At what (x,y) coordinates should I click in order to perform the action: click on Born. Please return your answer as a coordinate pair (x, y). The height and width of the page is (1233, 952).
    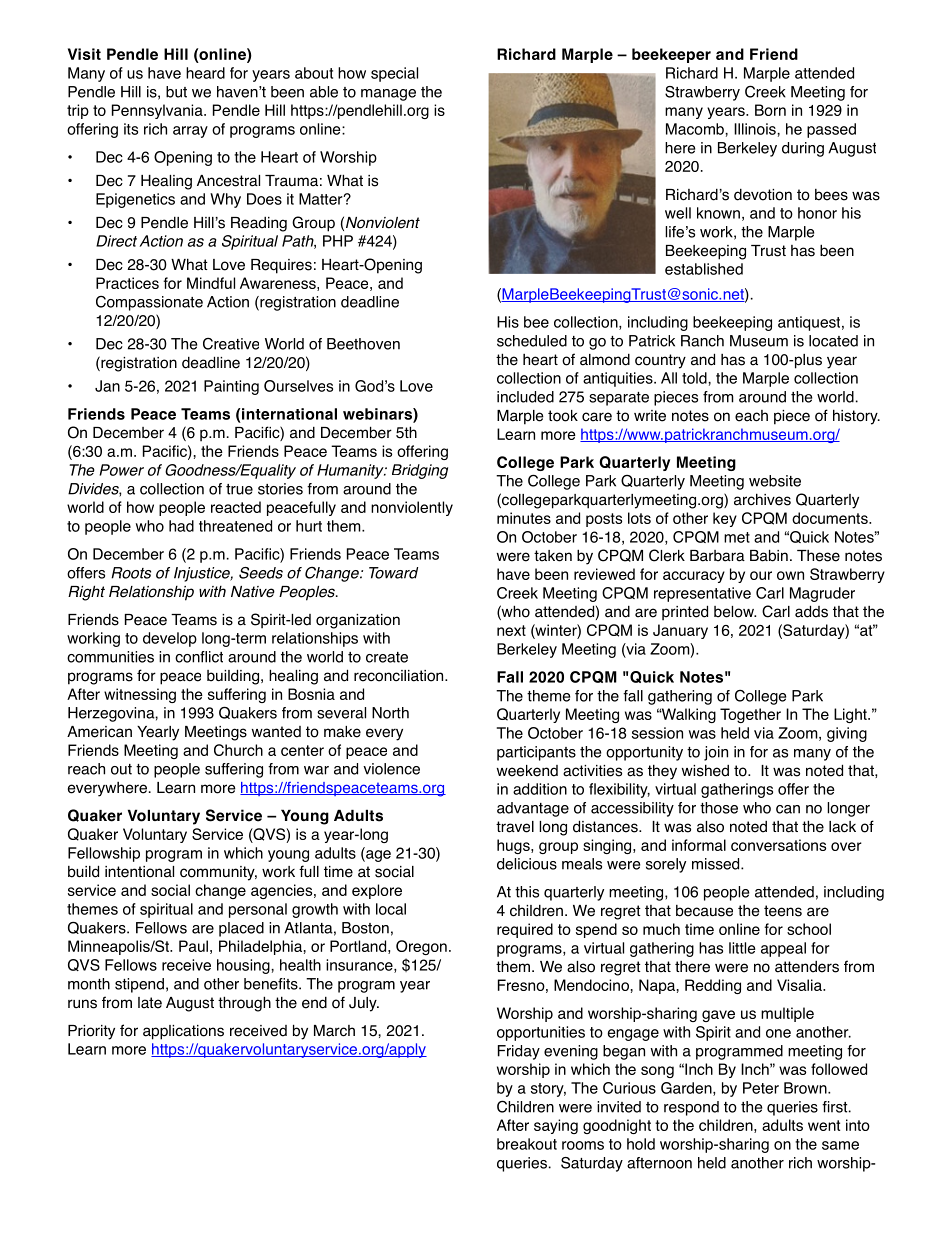
    Looking at the image, I should click on (770, 110).
